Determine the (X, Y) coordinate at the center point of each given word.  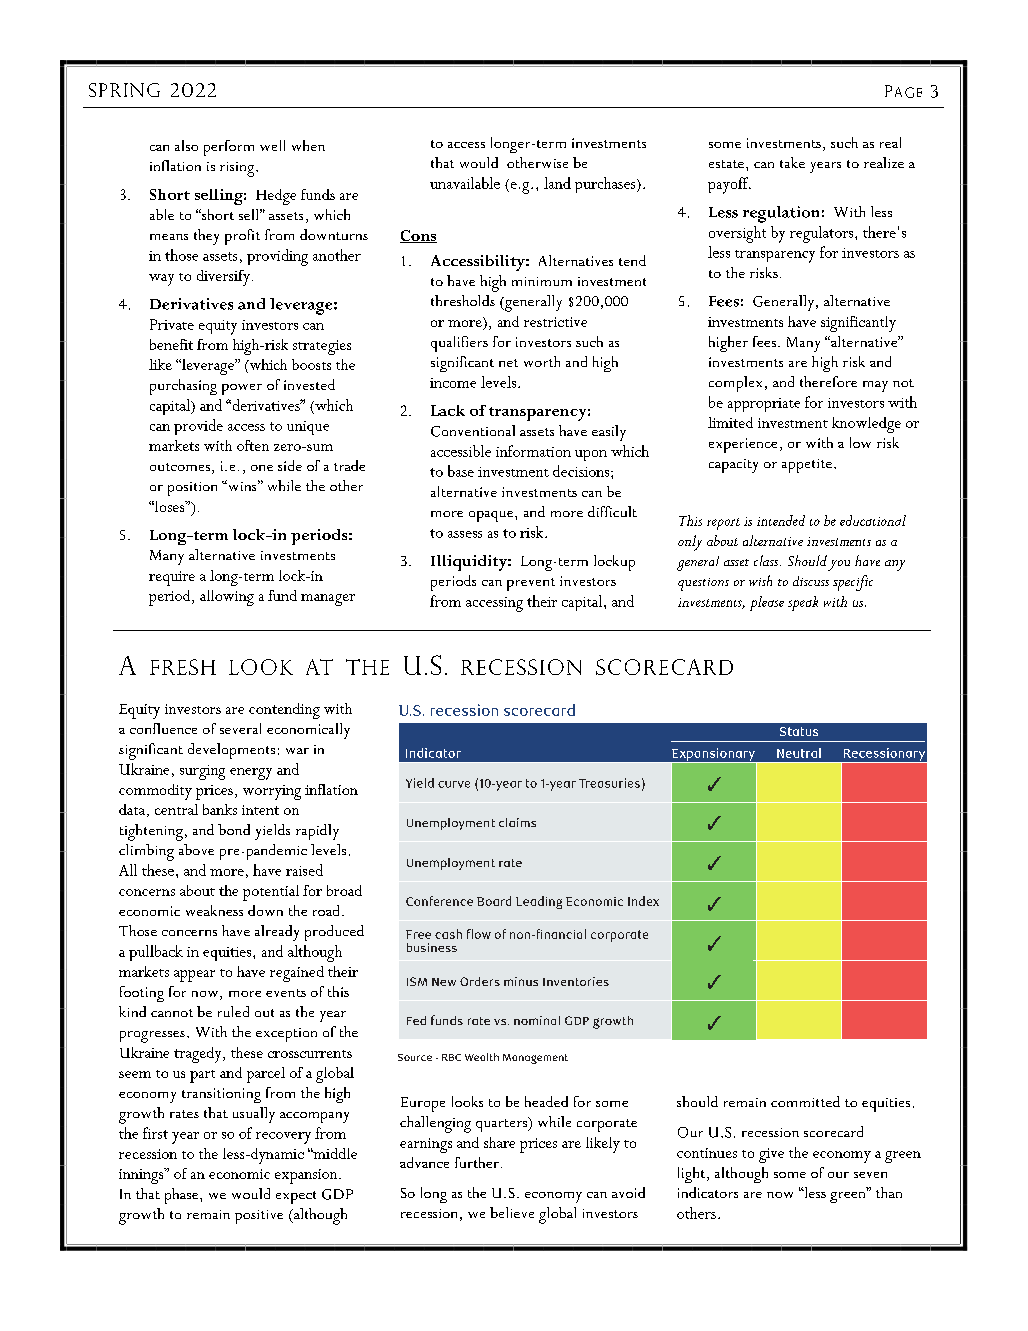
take (792, 162)
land (557, 183)
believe (512, 1212)
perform (229, 148)
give (771, 1155)
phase (183, 1196)
